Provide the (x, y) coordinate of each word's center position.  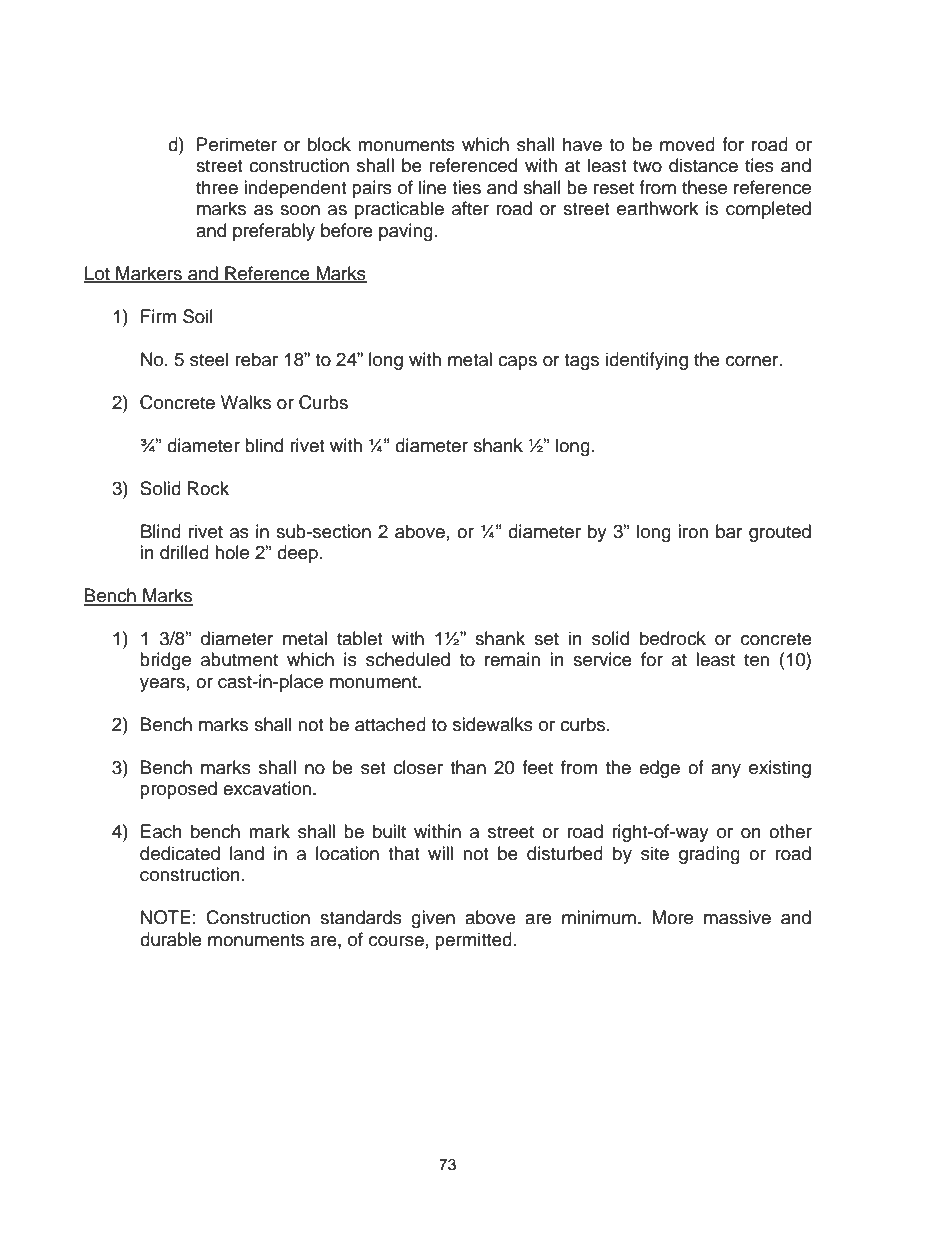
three (217, 187)
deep (297, 554)
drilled (184, 552)
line (433, 187)
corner (753, 361)
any (726, 771)
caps (517, 363)
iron (693, 531)
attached (390, 724)
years (162, 685)
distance (703, 165)
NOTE (166, 917)
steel (209, 359)
